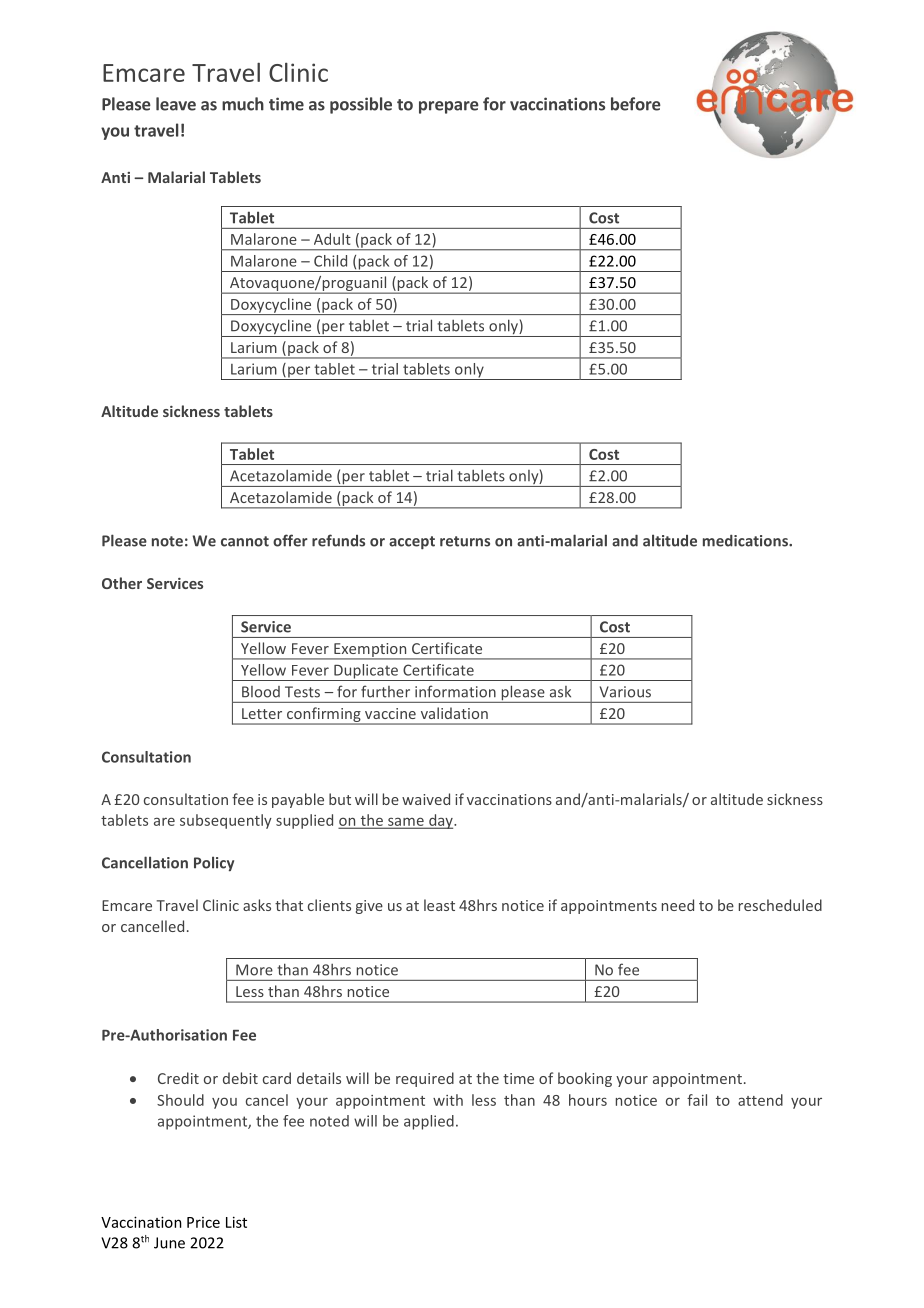 The height and width of the screenshot is (1308, 924). What do you see at coordinates (746, 540) in the screenshot?
I see `medications` at bounding box center [746, 540].
